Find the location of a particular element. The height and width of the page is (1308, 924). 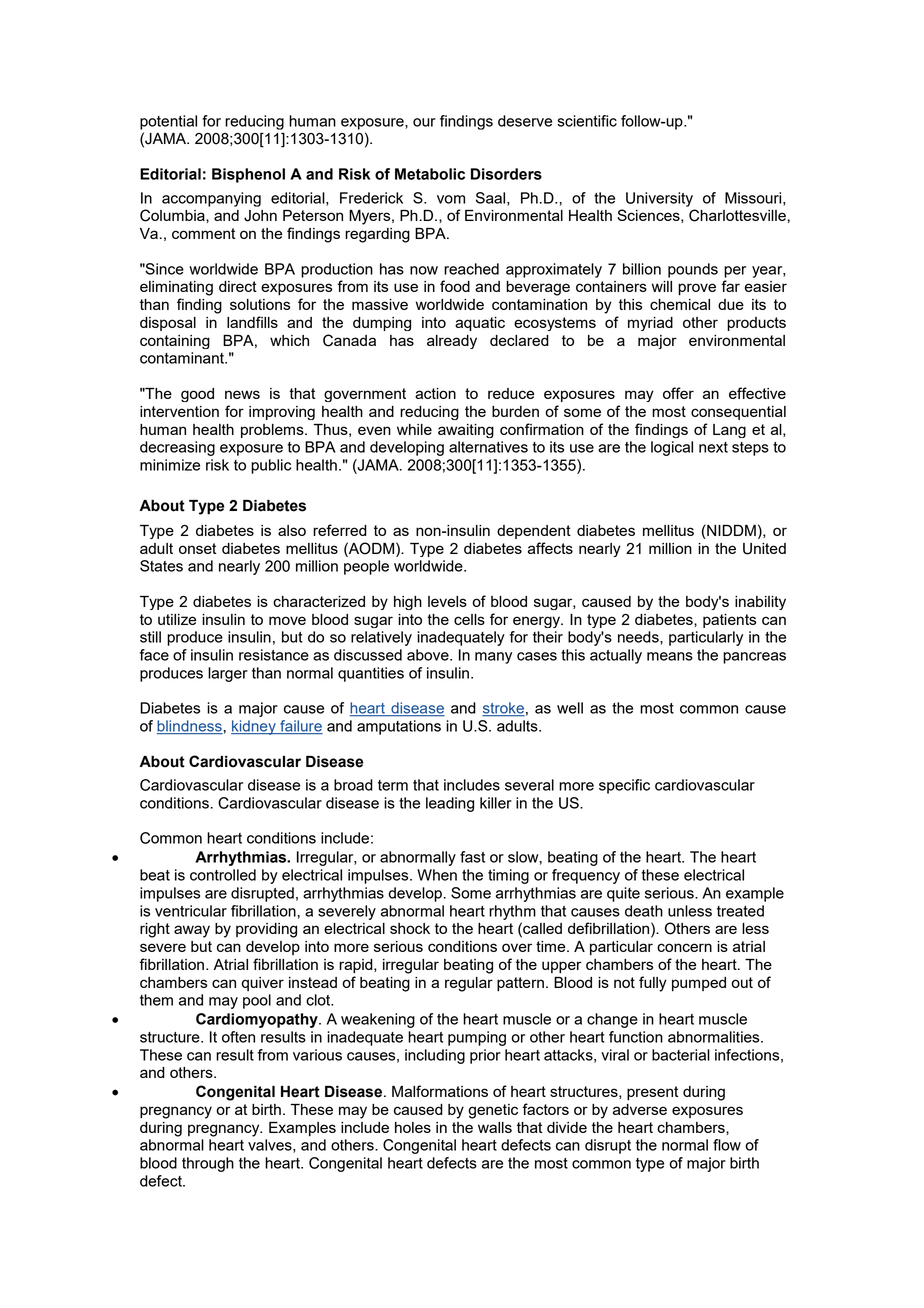

Metabolic is located at coordinates (430, 174).
